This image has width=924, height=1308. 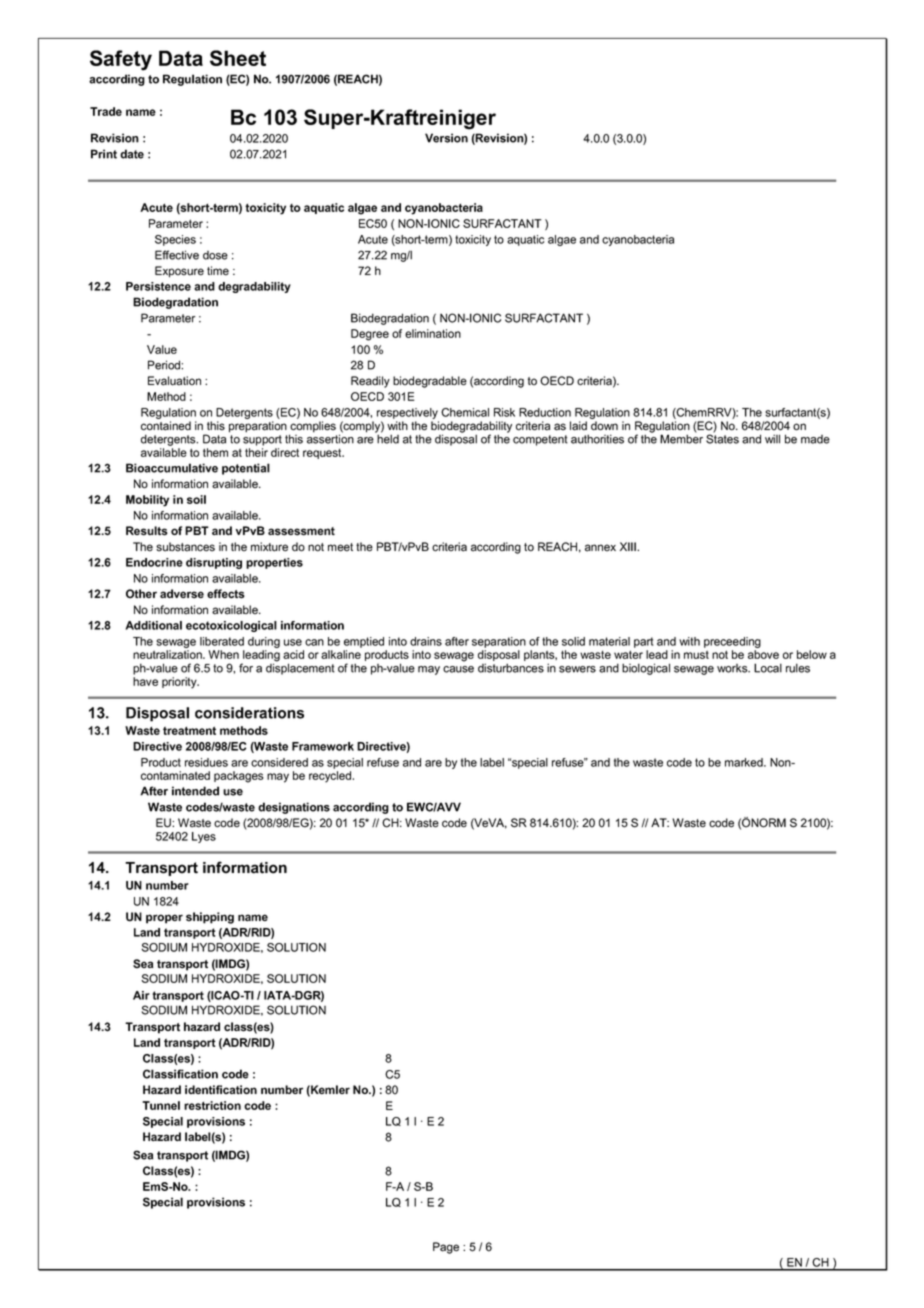 What do you see at coordinates (446, 138) in the image?
I see `Version` at bounding box center [446, 138].
